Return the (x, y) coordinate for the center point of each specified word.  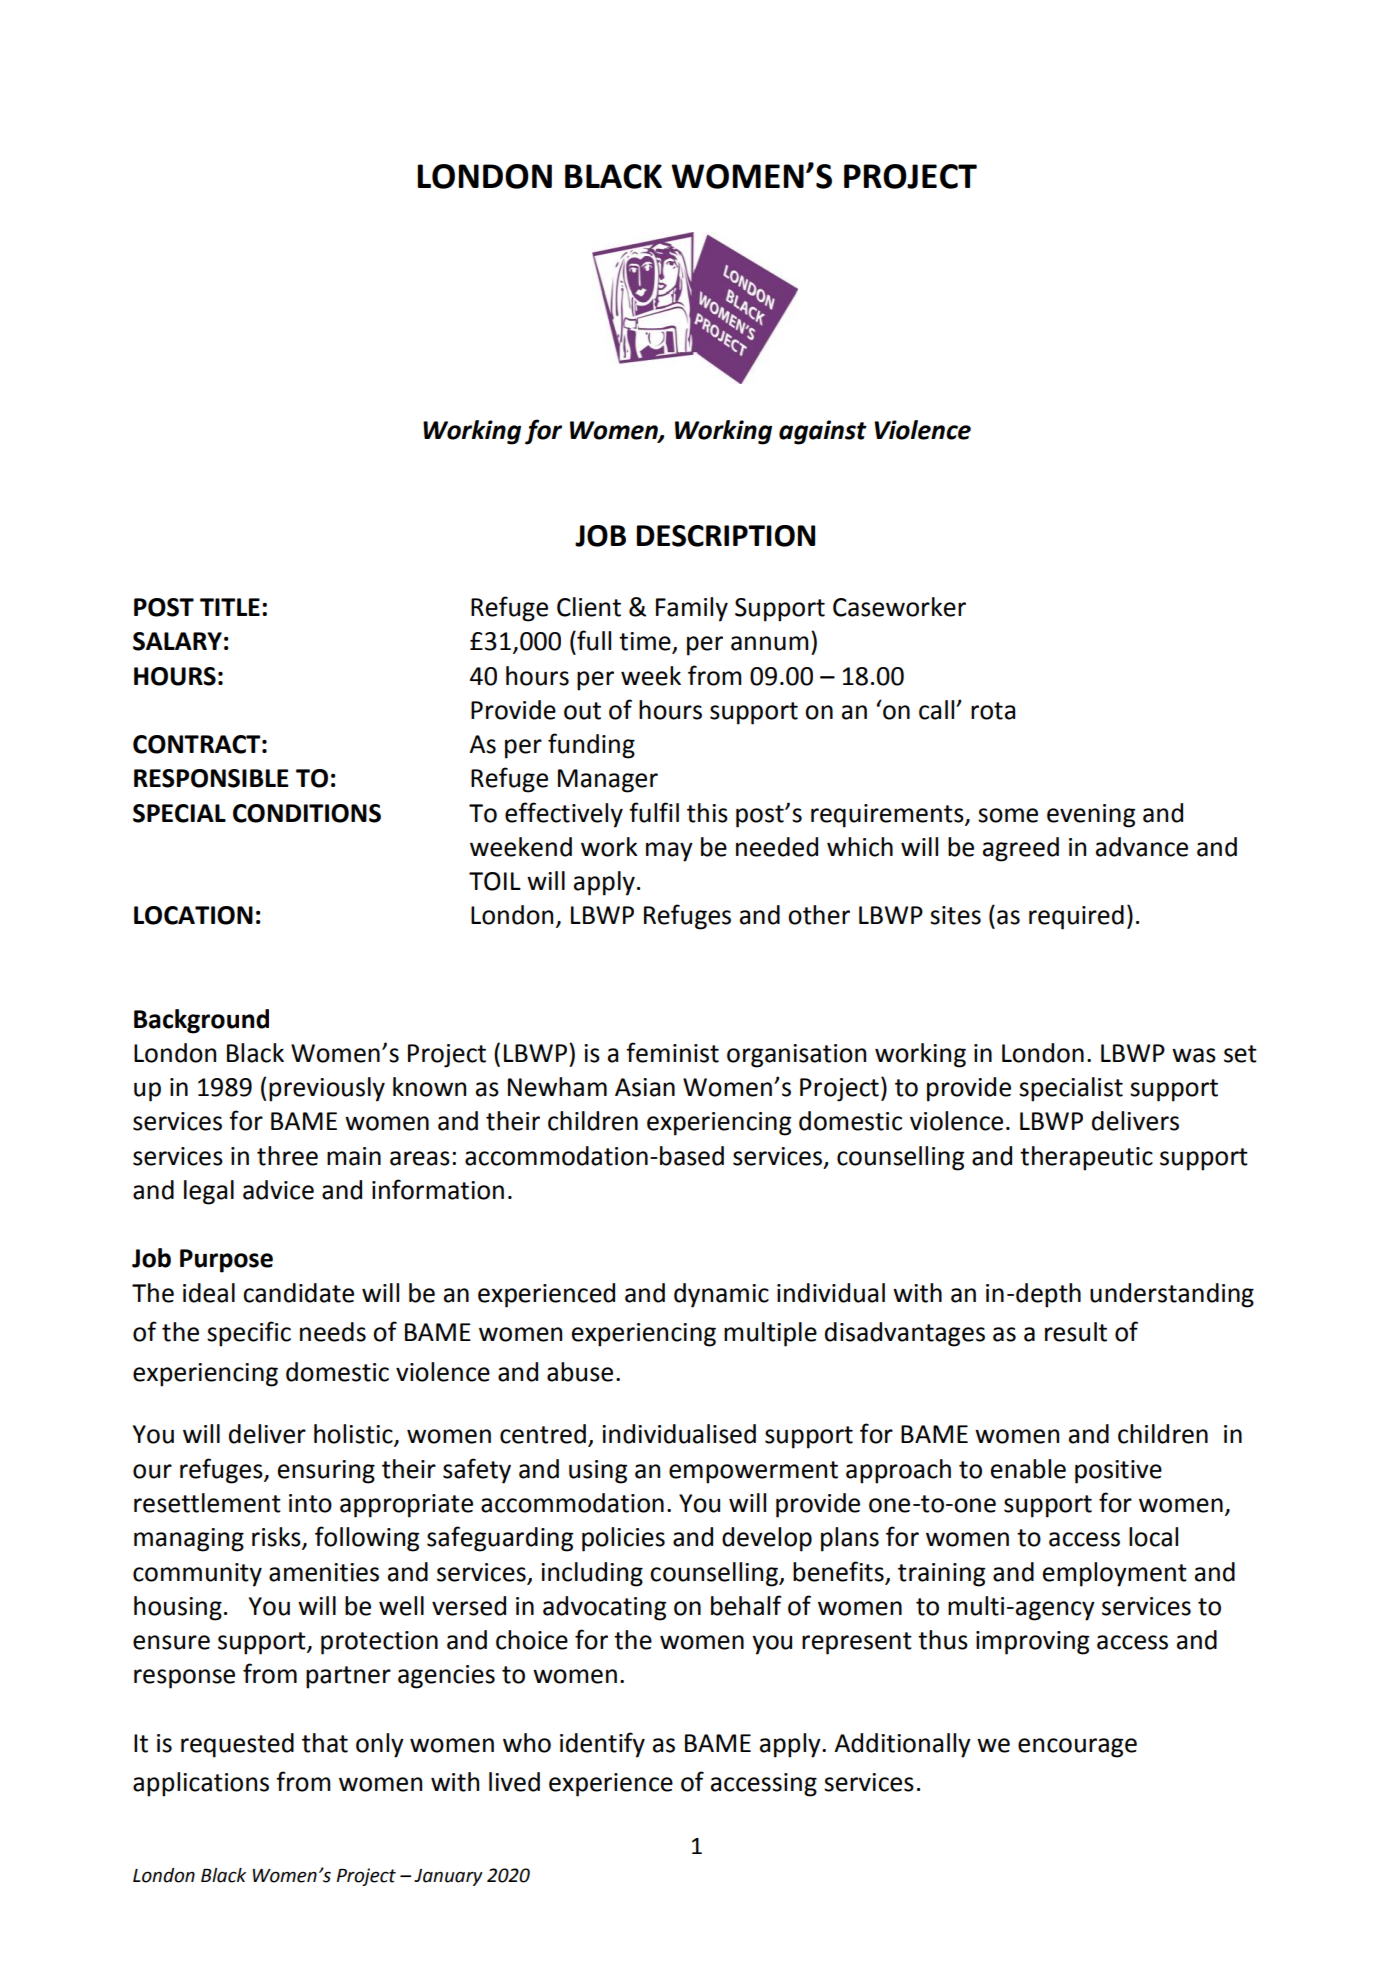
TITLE (230, 607)
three (287, 1156)
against (823, 432)
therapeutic (1086, 1158)
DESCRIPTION (726, 536)
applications (201, 1784)
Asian (645, 1087)
